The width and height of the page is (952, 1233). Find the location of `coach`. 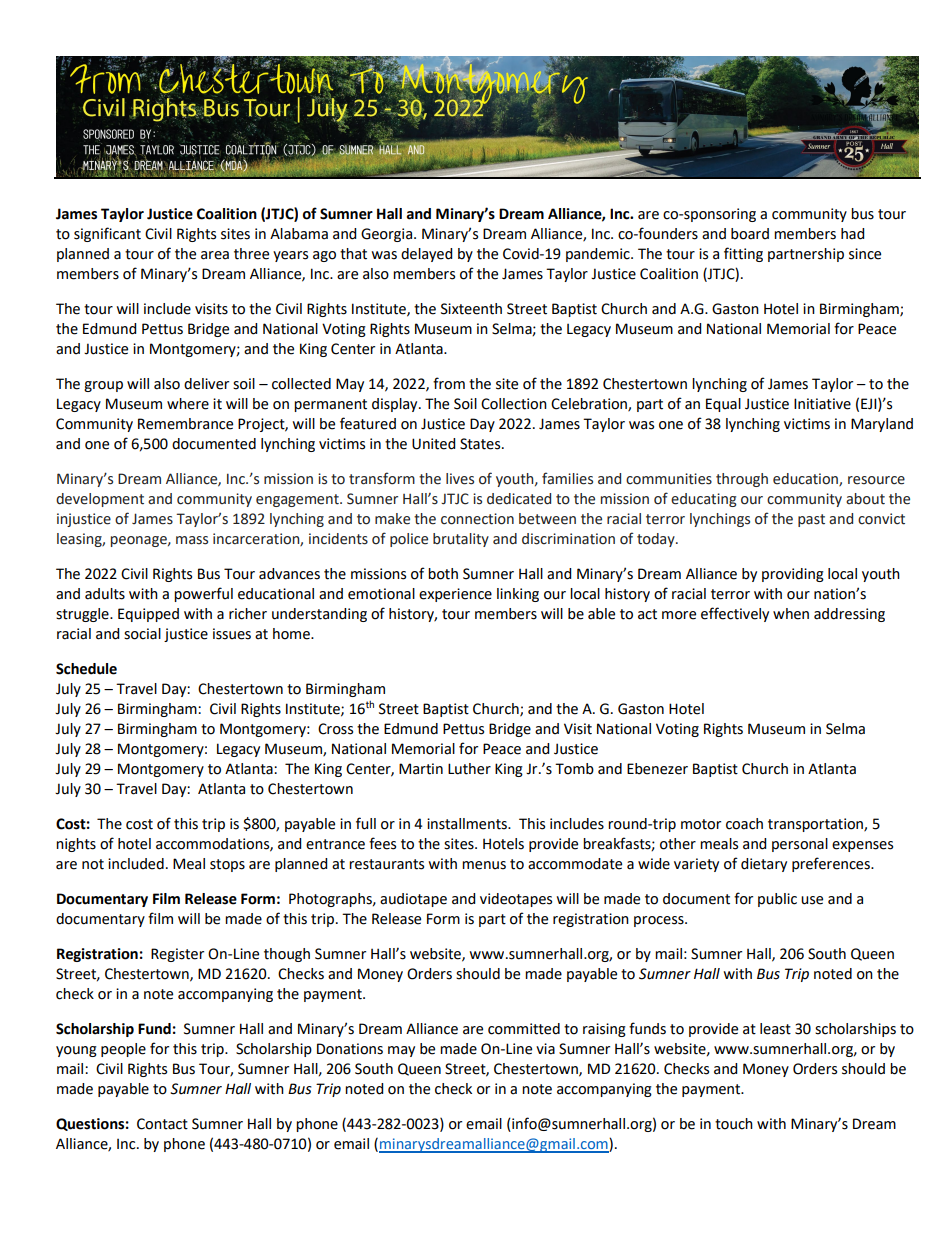

coach is located at coordinates (744, 824).
